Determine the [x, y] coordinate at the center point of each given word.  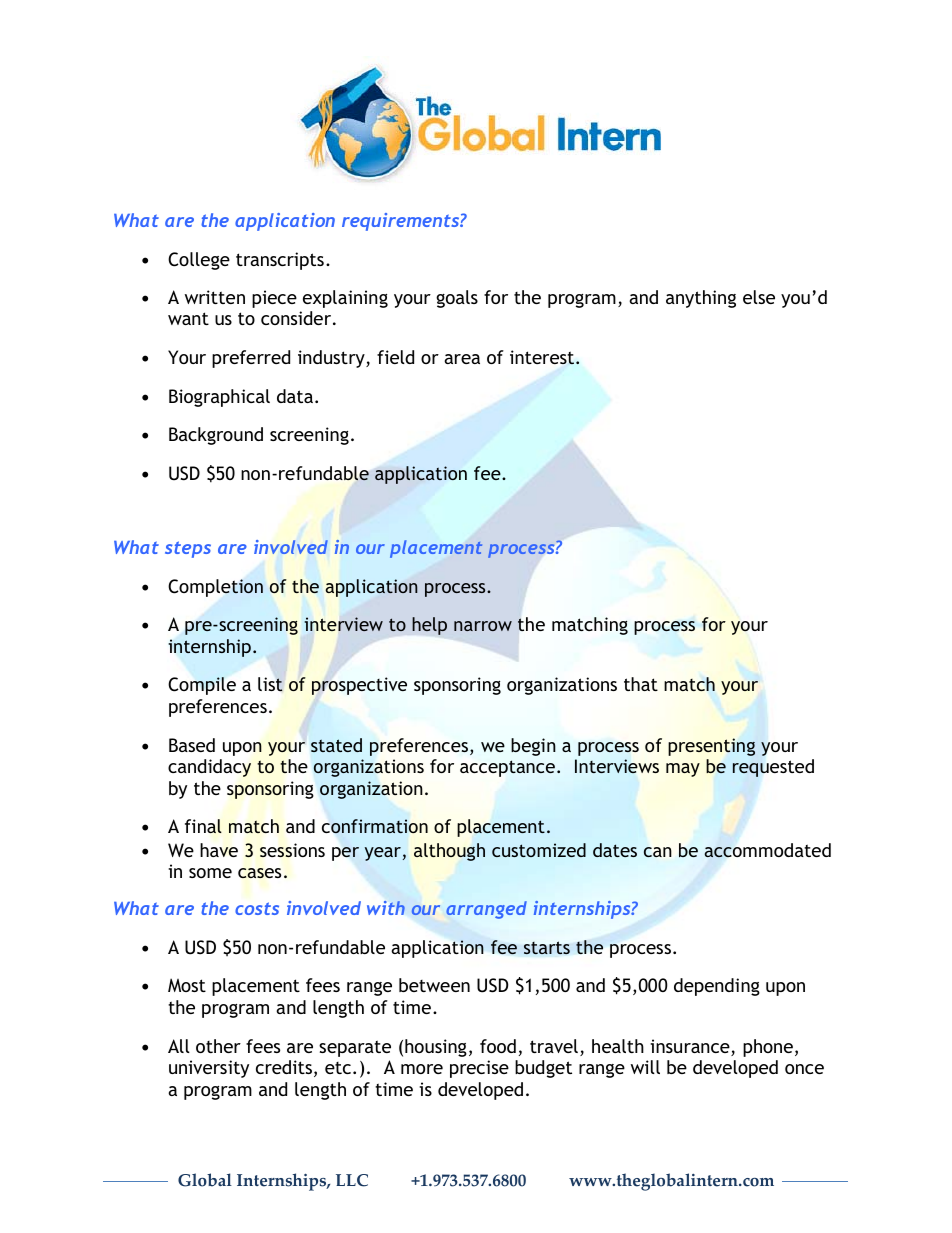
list [270, 684]
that [641, 684]
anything [701, 299]
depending [717, 987]
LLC [352, 1180]
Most [187, 985]
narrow [483, 626]
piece [274, 299]
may [683, 770]
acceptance [509, 768]
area [462, 359]
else [759, 297]
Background [216, 436]
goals [457, 299]
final [203, 826]
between [434, 985]
